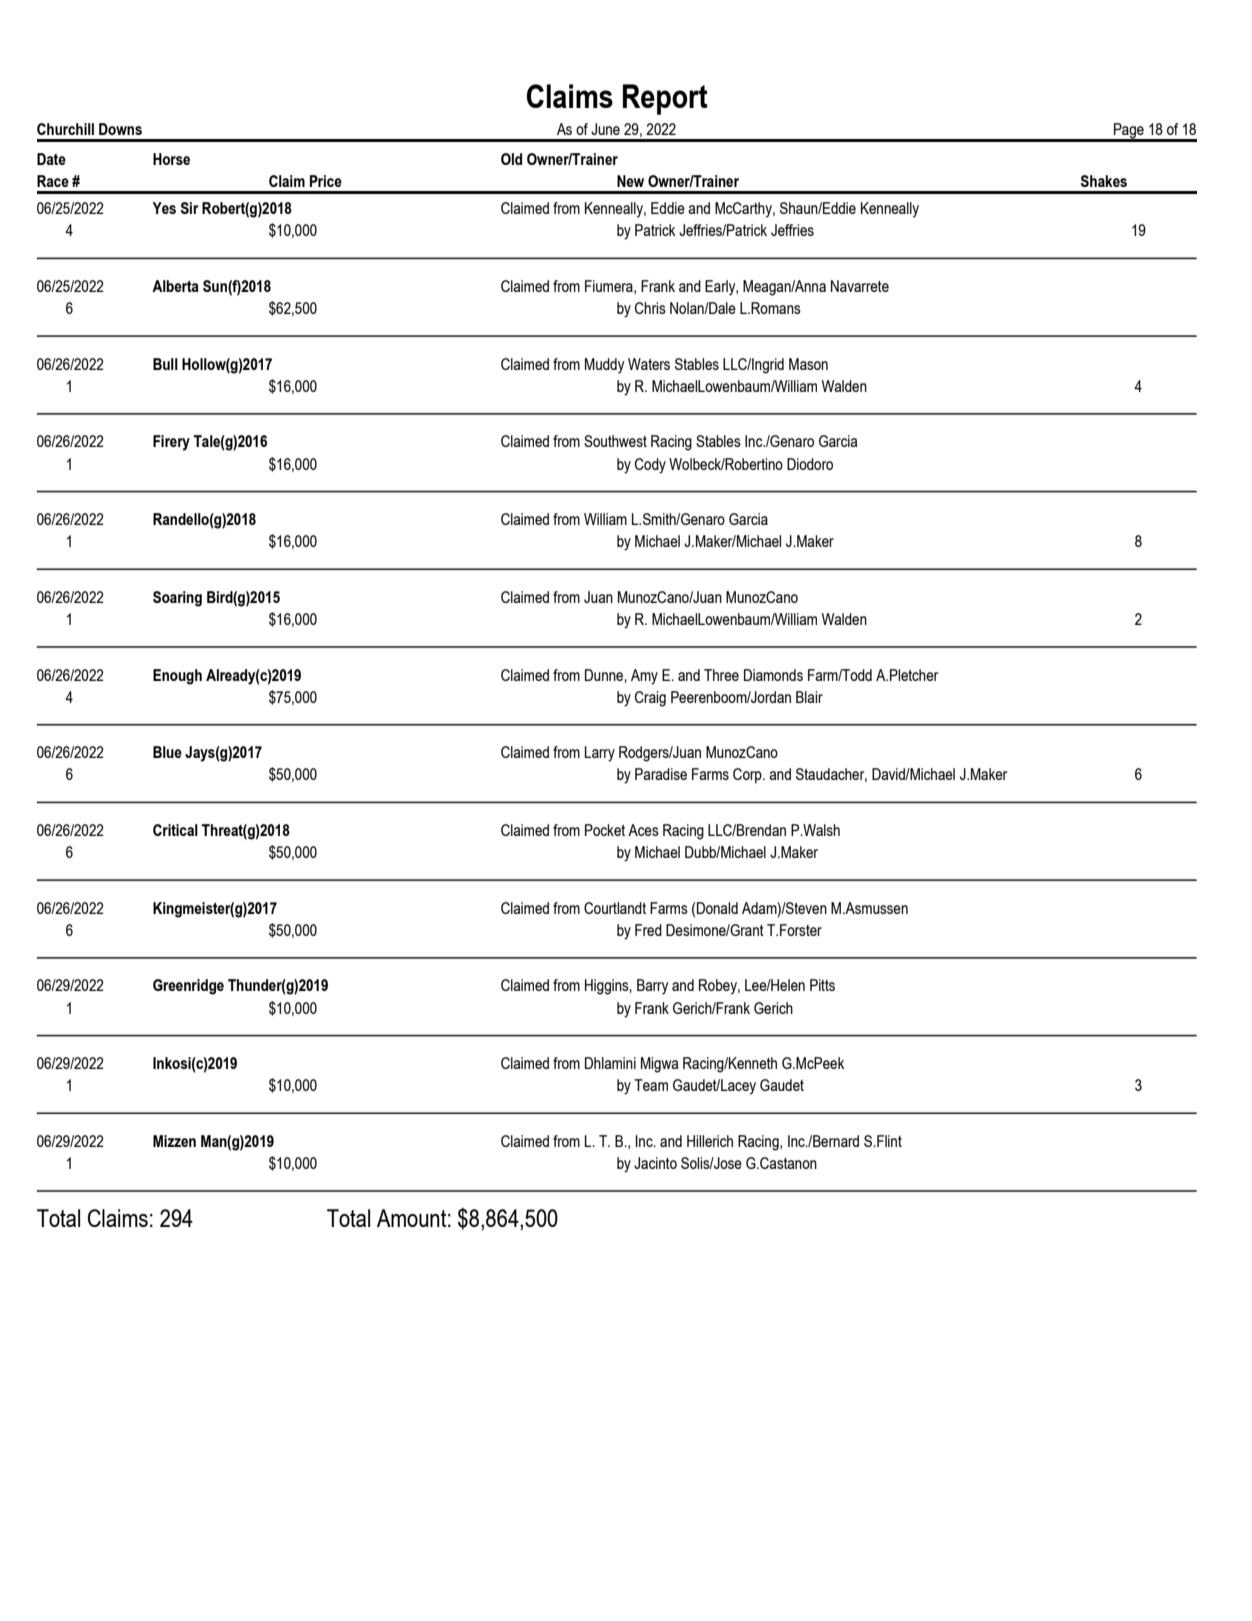 This image has height=1621, width=1252. What do you see at coordinates (655, 1163) in the image?
I see `Jacinto` at bounding box center [655, 1163].
